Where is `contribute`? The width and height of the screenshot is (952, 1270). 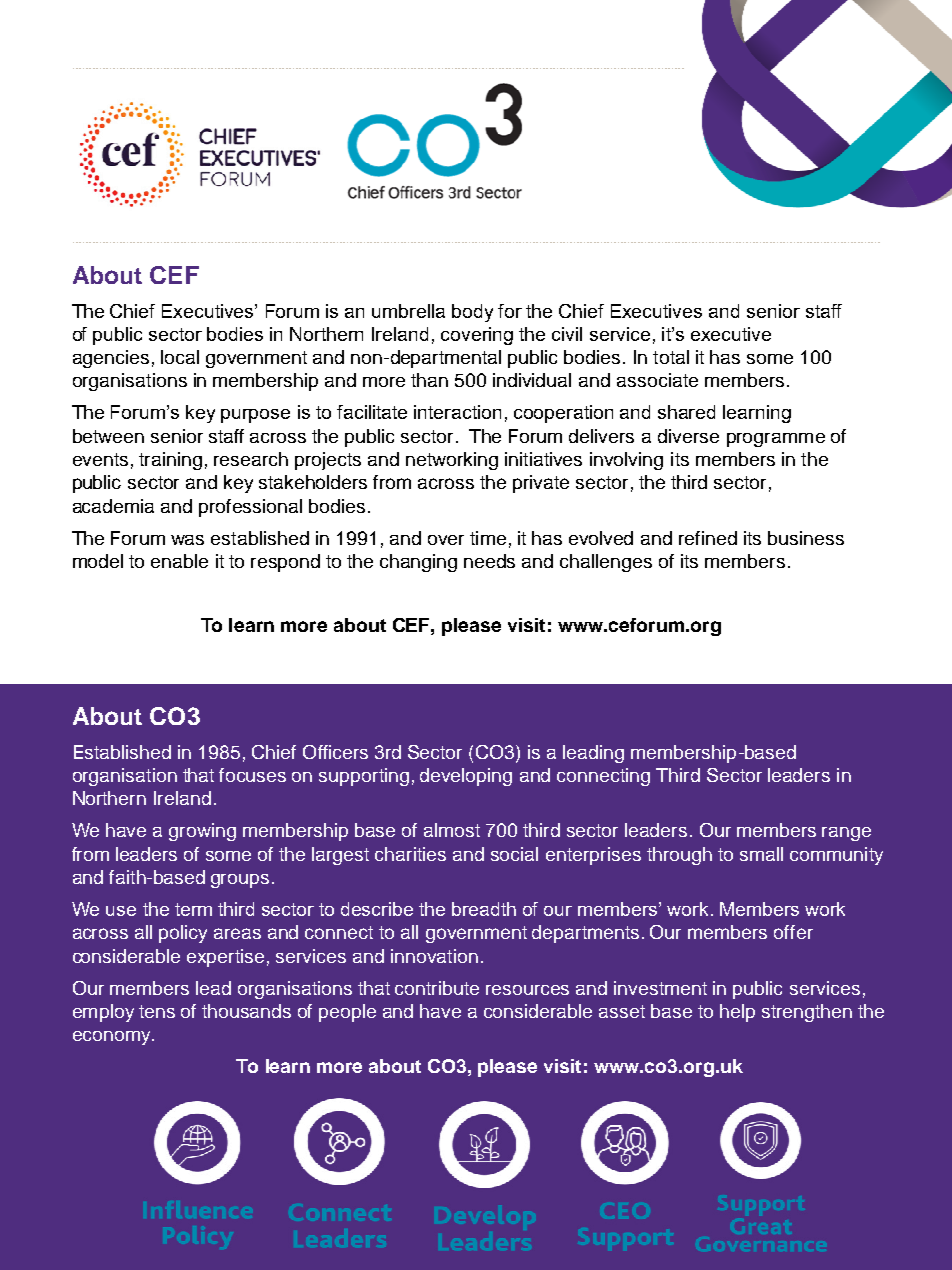
contribute is located at coordinates (437, 988).
